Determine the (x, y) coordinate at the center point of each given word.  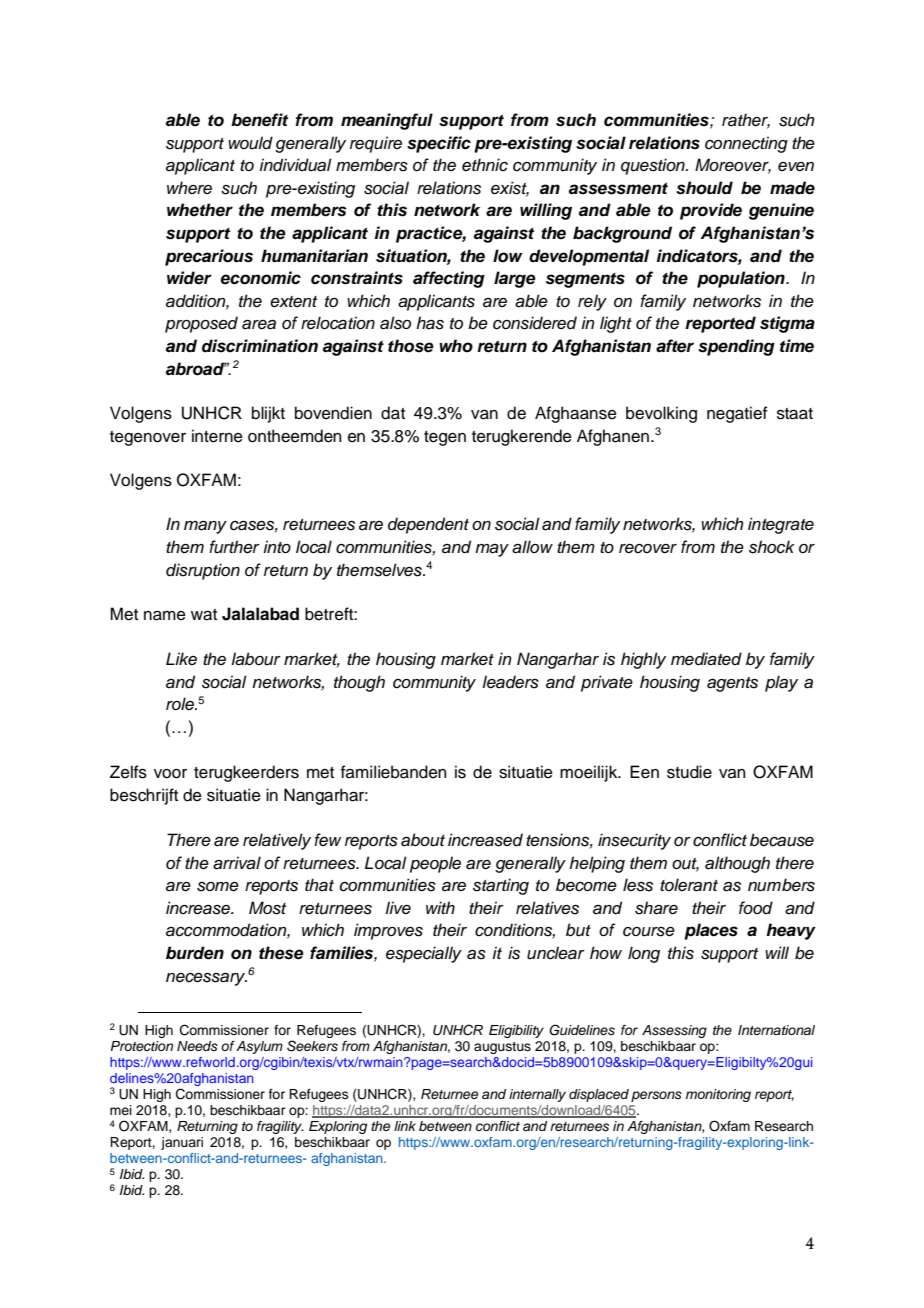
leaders (510, 682)
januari (182, 1143)
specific (439, 144)
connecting (746, 144)
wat (204, 615)
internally (537, 1095)
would (250, 143)
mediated (706, 659)
